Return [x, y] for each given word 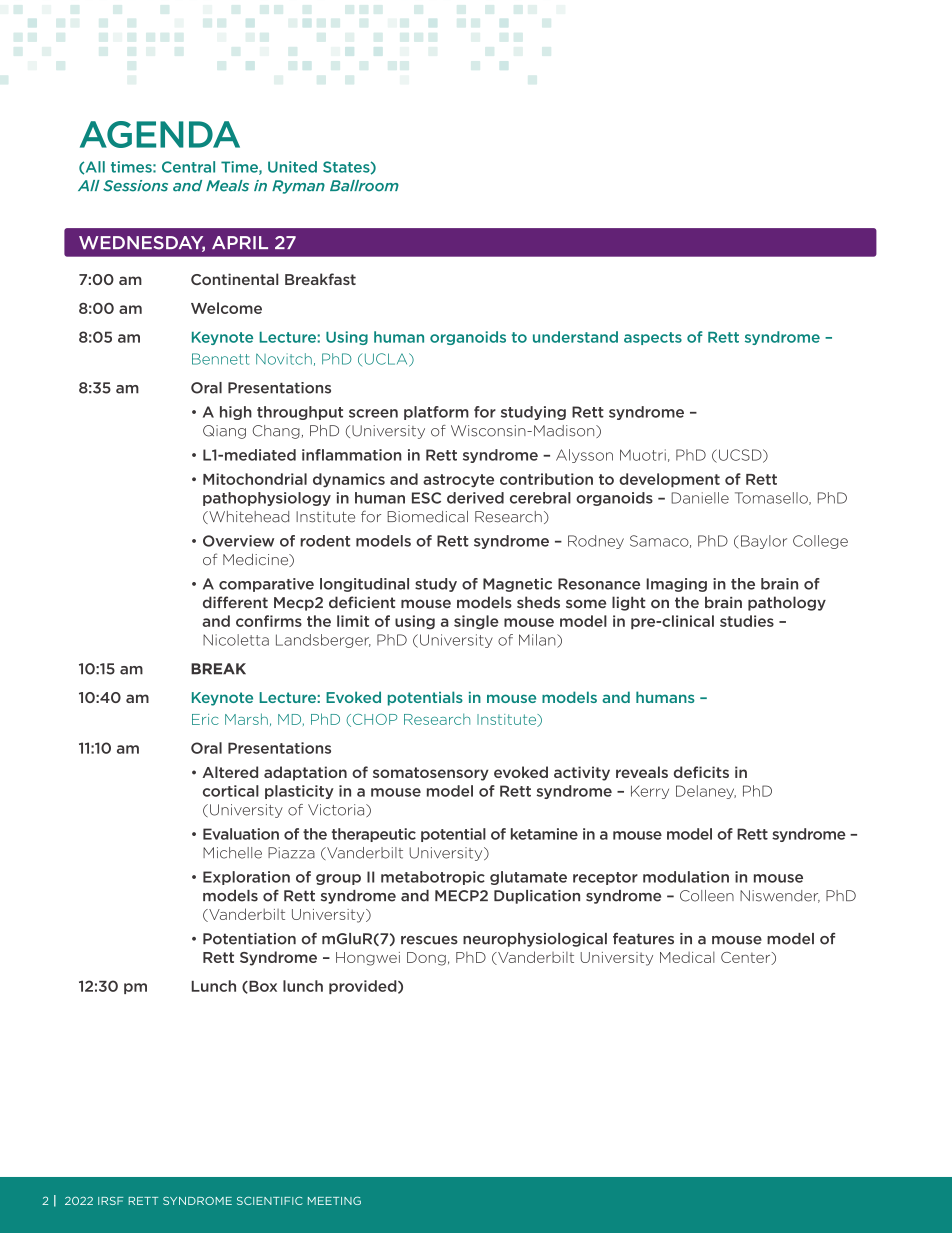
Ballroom [364, 186]
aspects [653, 338]
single [476, 622]
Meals [227, 186]
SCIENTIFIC [270, 1201]
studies [747, 621]
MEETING [334, 1201]
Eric [205, 719]
